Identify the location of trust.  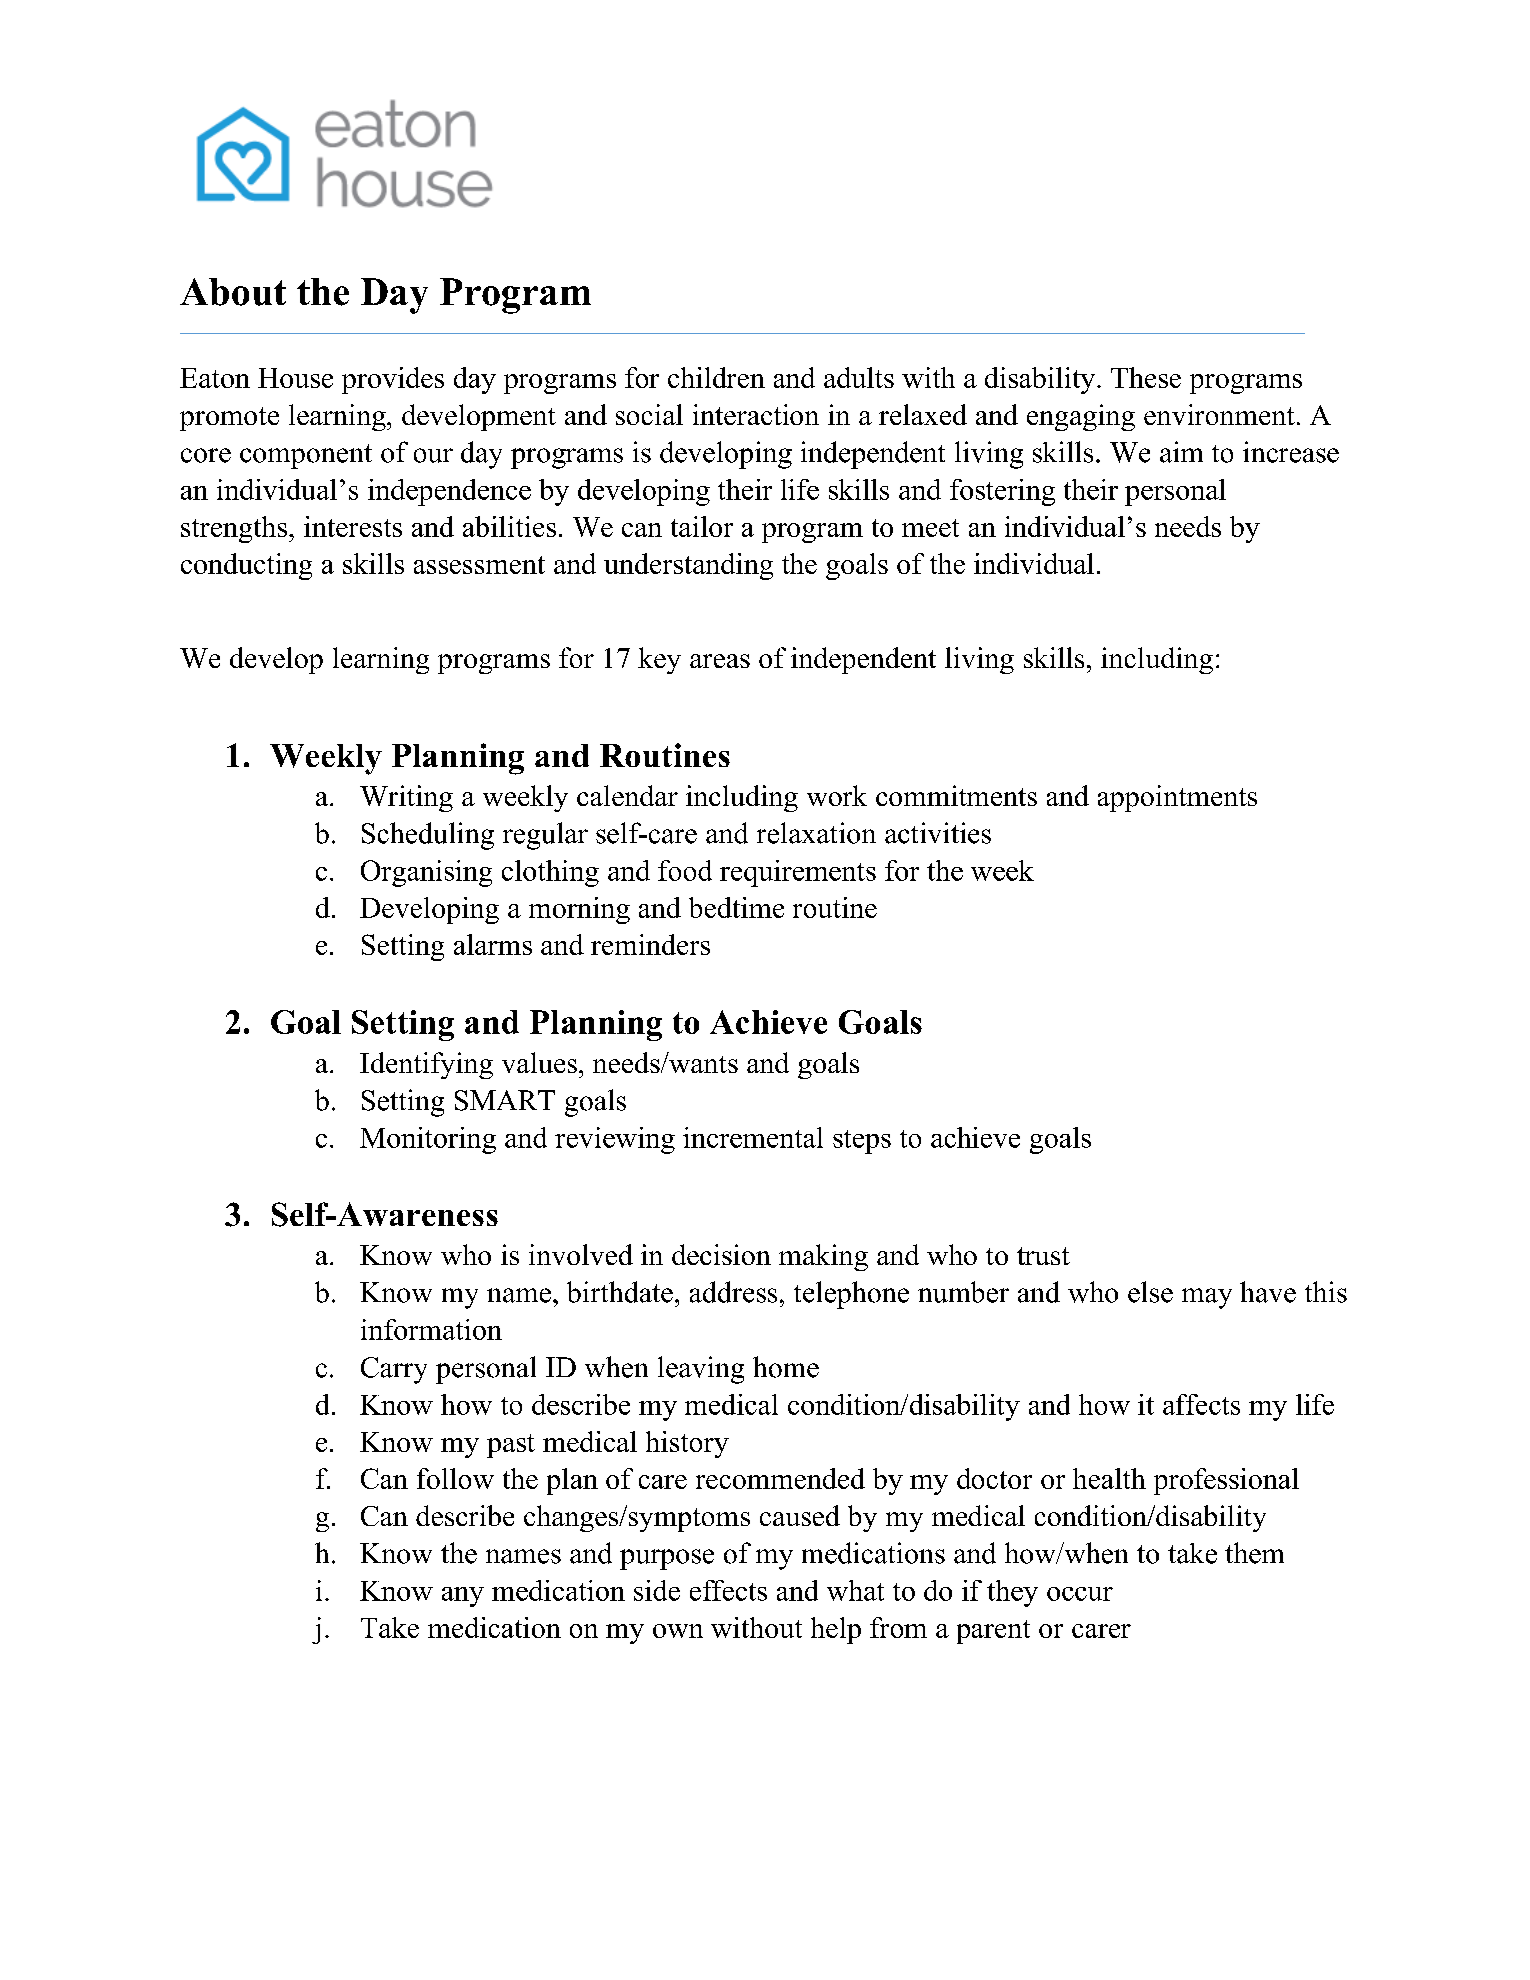
(1043, 1256).
